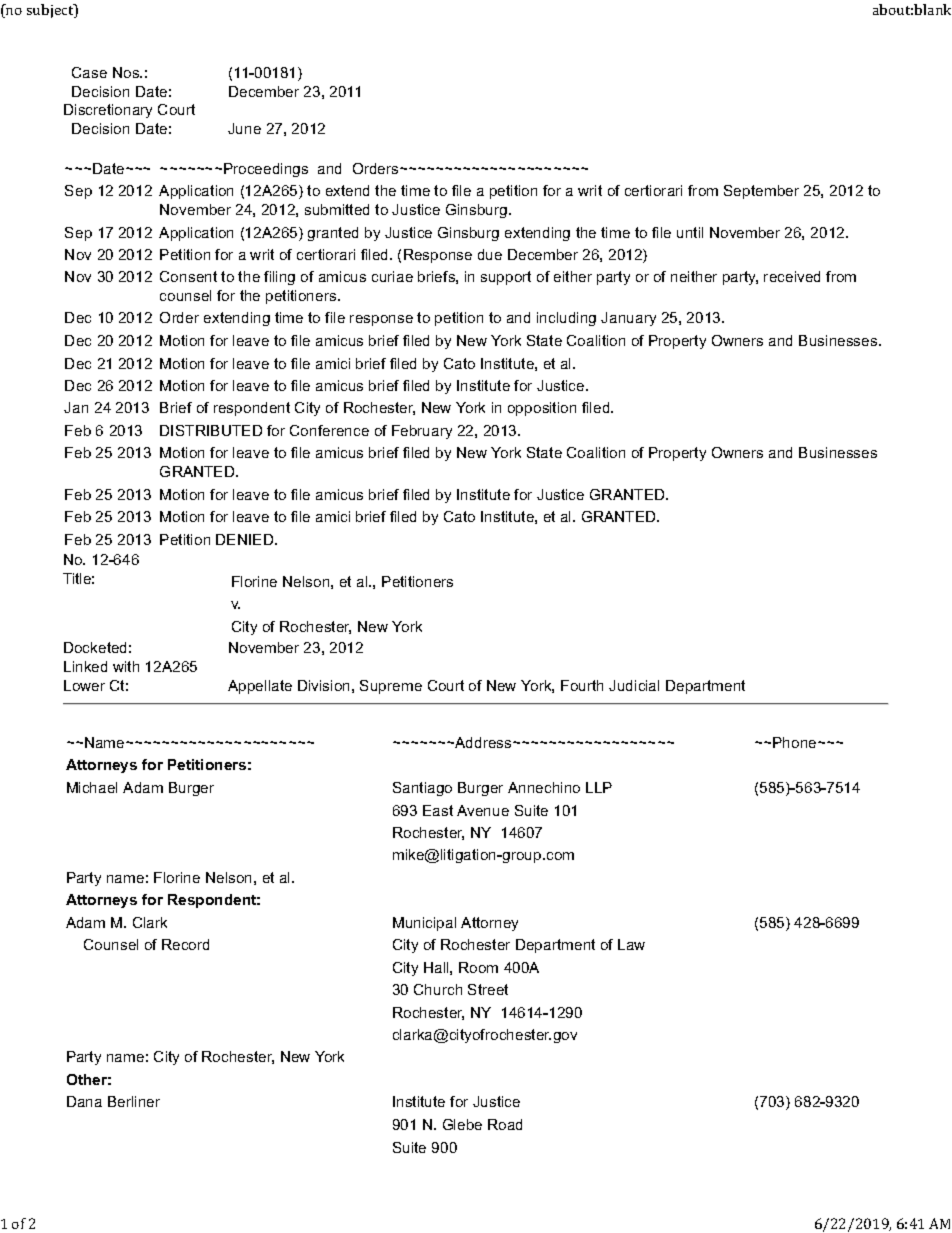 The height and width of the screenshot is (1233, 952). I want to click on with, so click(126, 666).
